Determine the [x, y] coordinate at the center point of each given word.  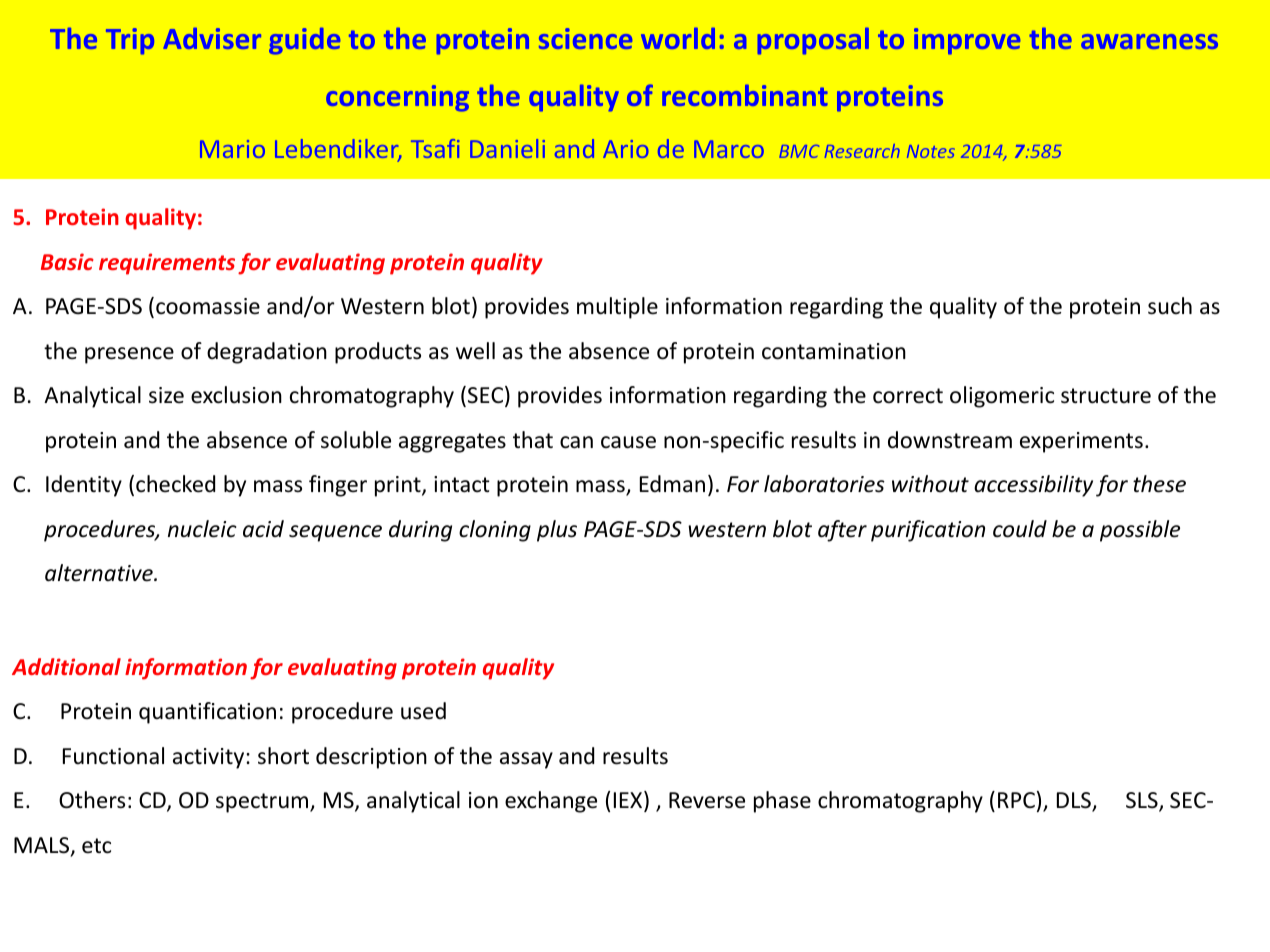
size [166, 395]
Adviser [212, 38]
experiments [1081, 442]
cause [628, 442]
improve [967, 41]
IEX [629, 801]
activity [210, 758]
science [585, 38]
